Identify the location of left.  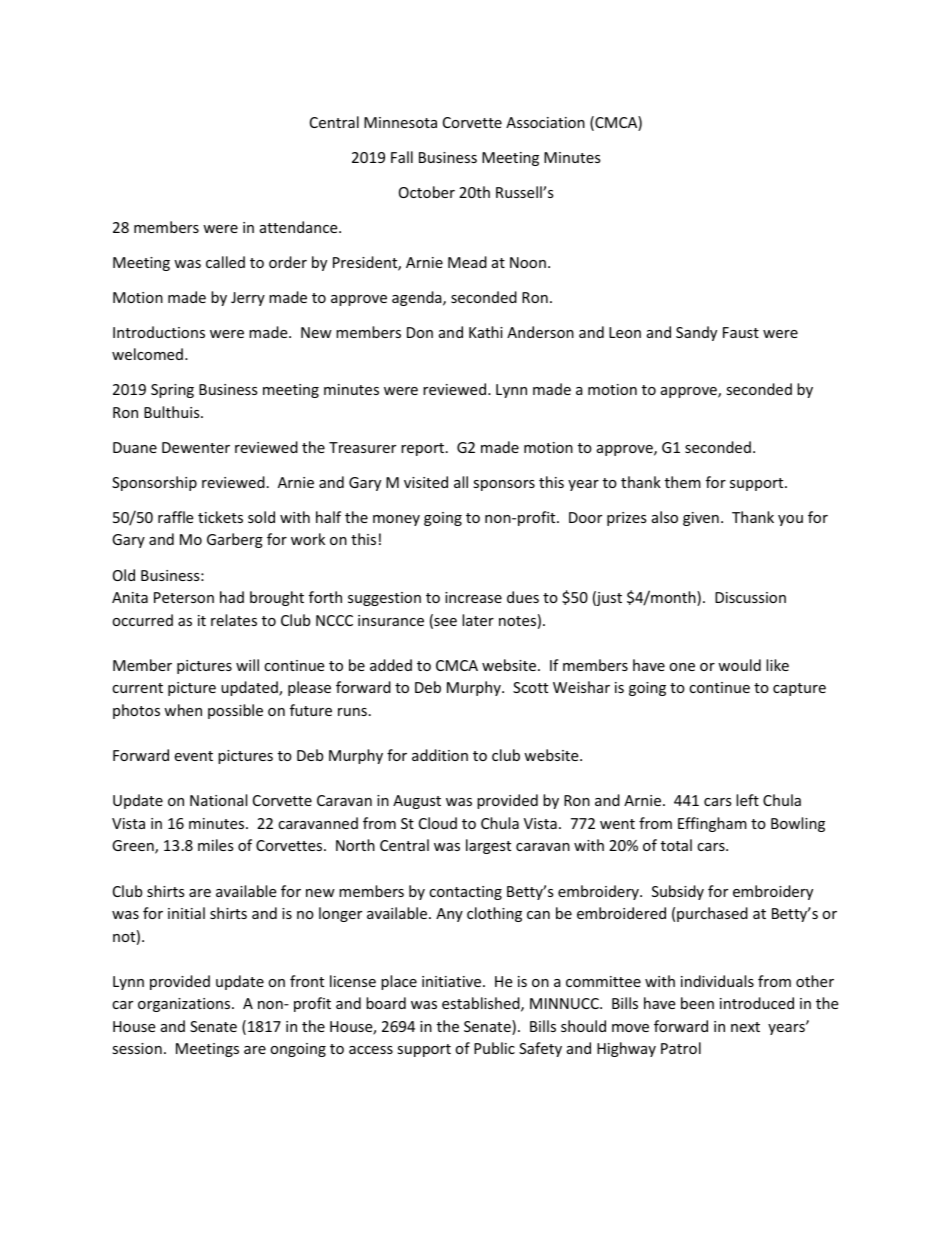
(747, 800).
